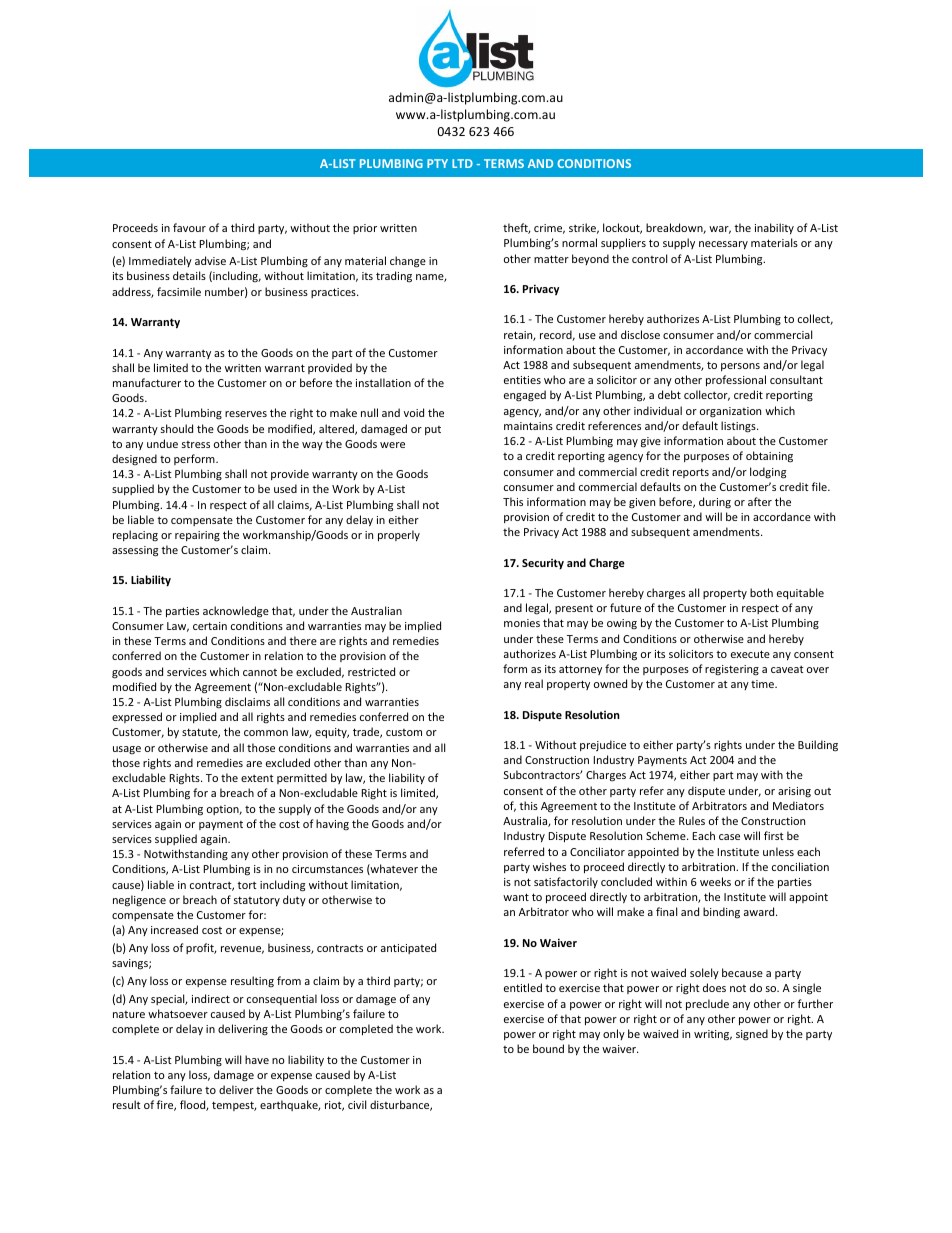 The image size is (952, 1233). Describe the element at coordinates (525, 396) in the document. I see `engaged` at that location.
